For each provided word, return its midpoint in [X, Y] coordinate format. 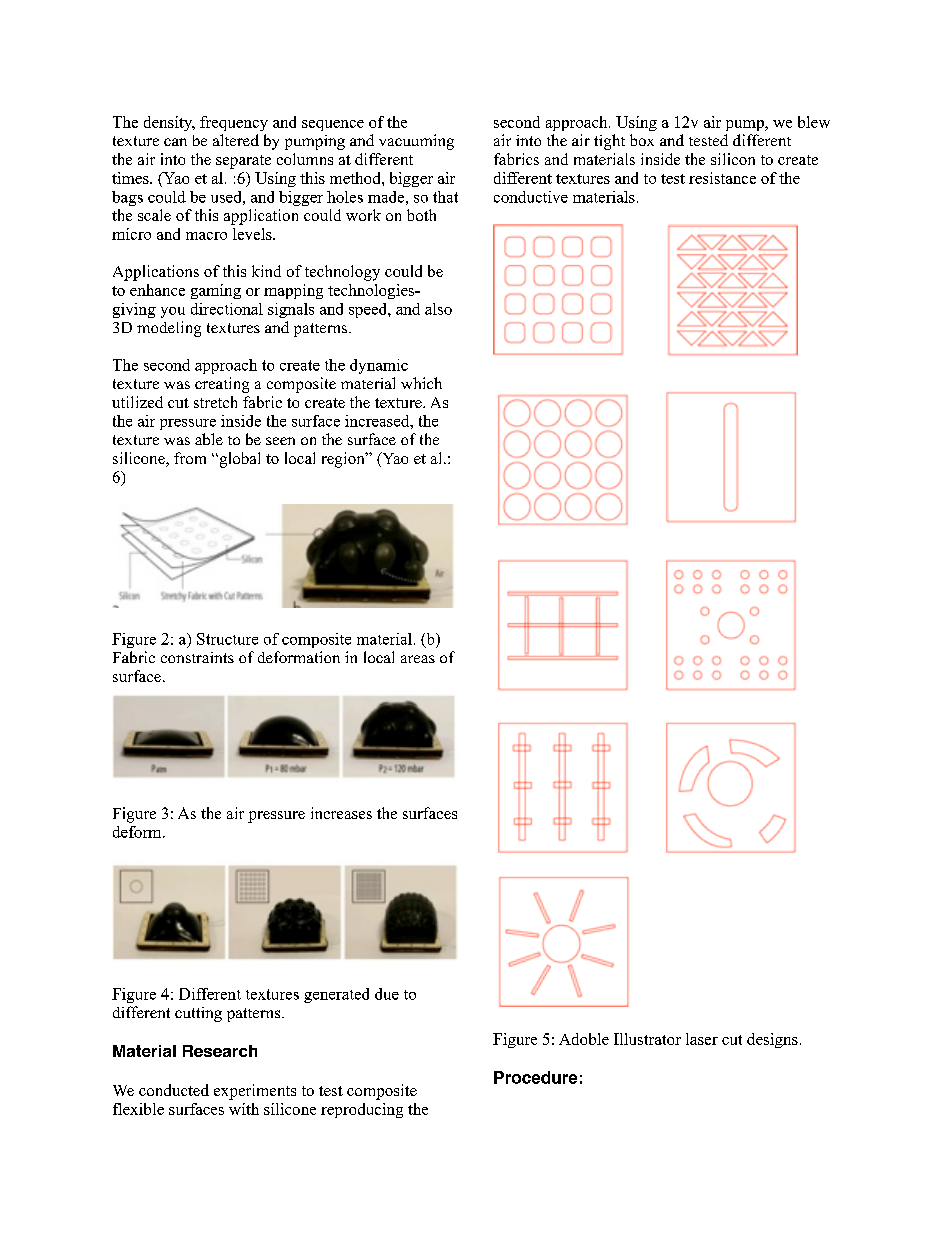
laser [702, 1039]
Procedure [535, 1077]
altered [236, 140]
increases [341, 813]
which [421, 383]
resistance [722, 178]
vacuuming [416, 142]
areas [418, 659]
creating [222, 385]
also [438, 309]
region [344, 460]
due [387, 994]
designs [772, 1040]
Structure [227, 639]
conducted [174, 1090]
